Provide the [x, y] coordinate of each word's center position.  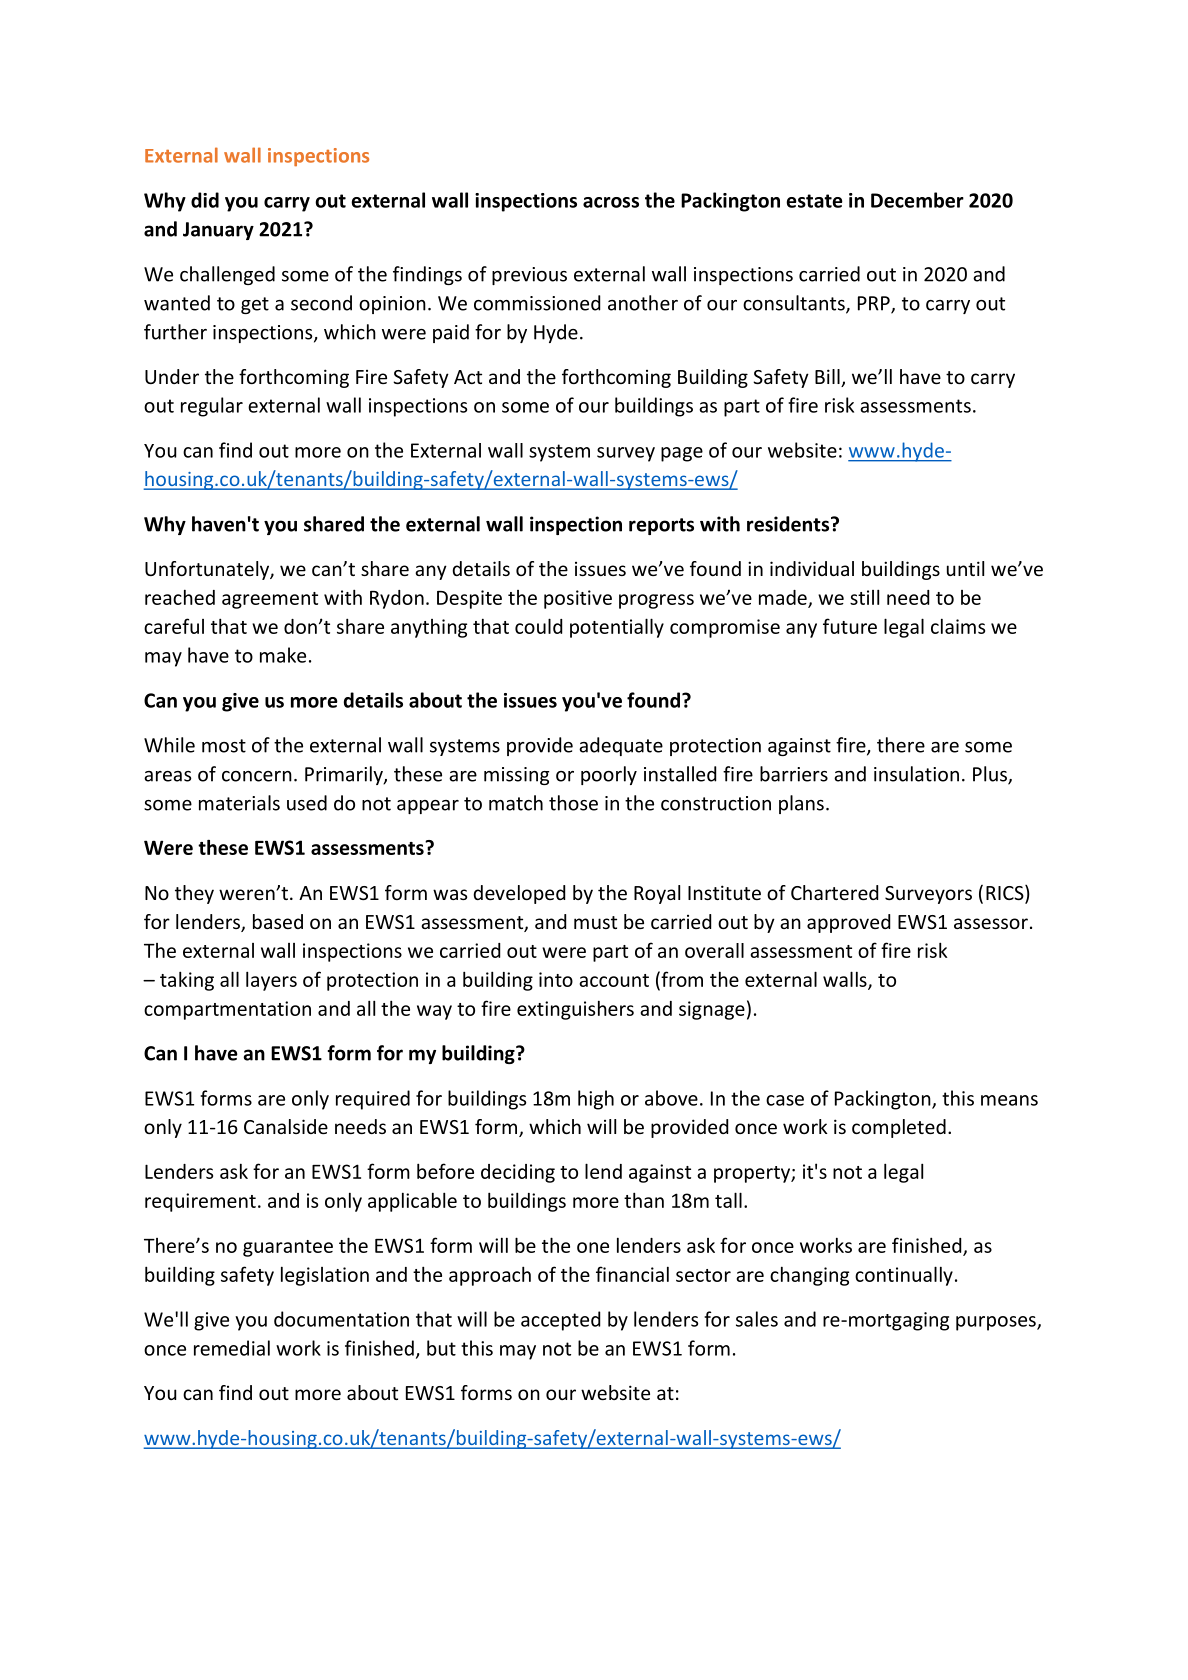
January [218, 231]
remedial [232, 1348]
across [611, 202]
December [917, 200]
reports [661, 526]
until [965, 568]
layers [271, 981]
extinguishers [575, 1010]
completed [899, 1128]
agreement [270, 600]
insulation [916, 774]
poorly [609, 775]
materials [239, 803]
